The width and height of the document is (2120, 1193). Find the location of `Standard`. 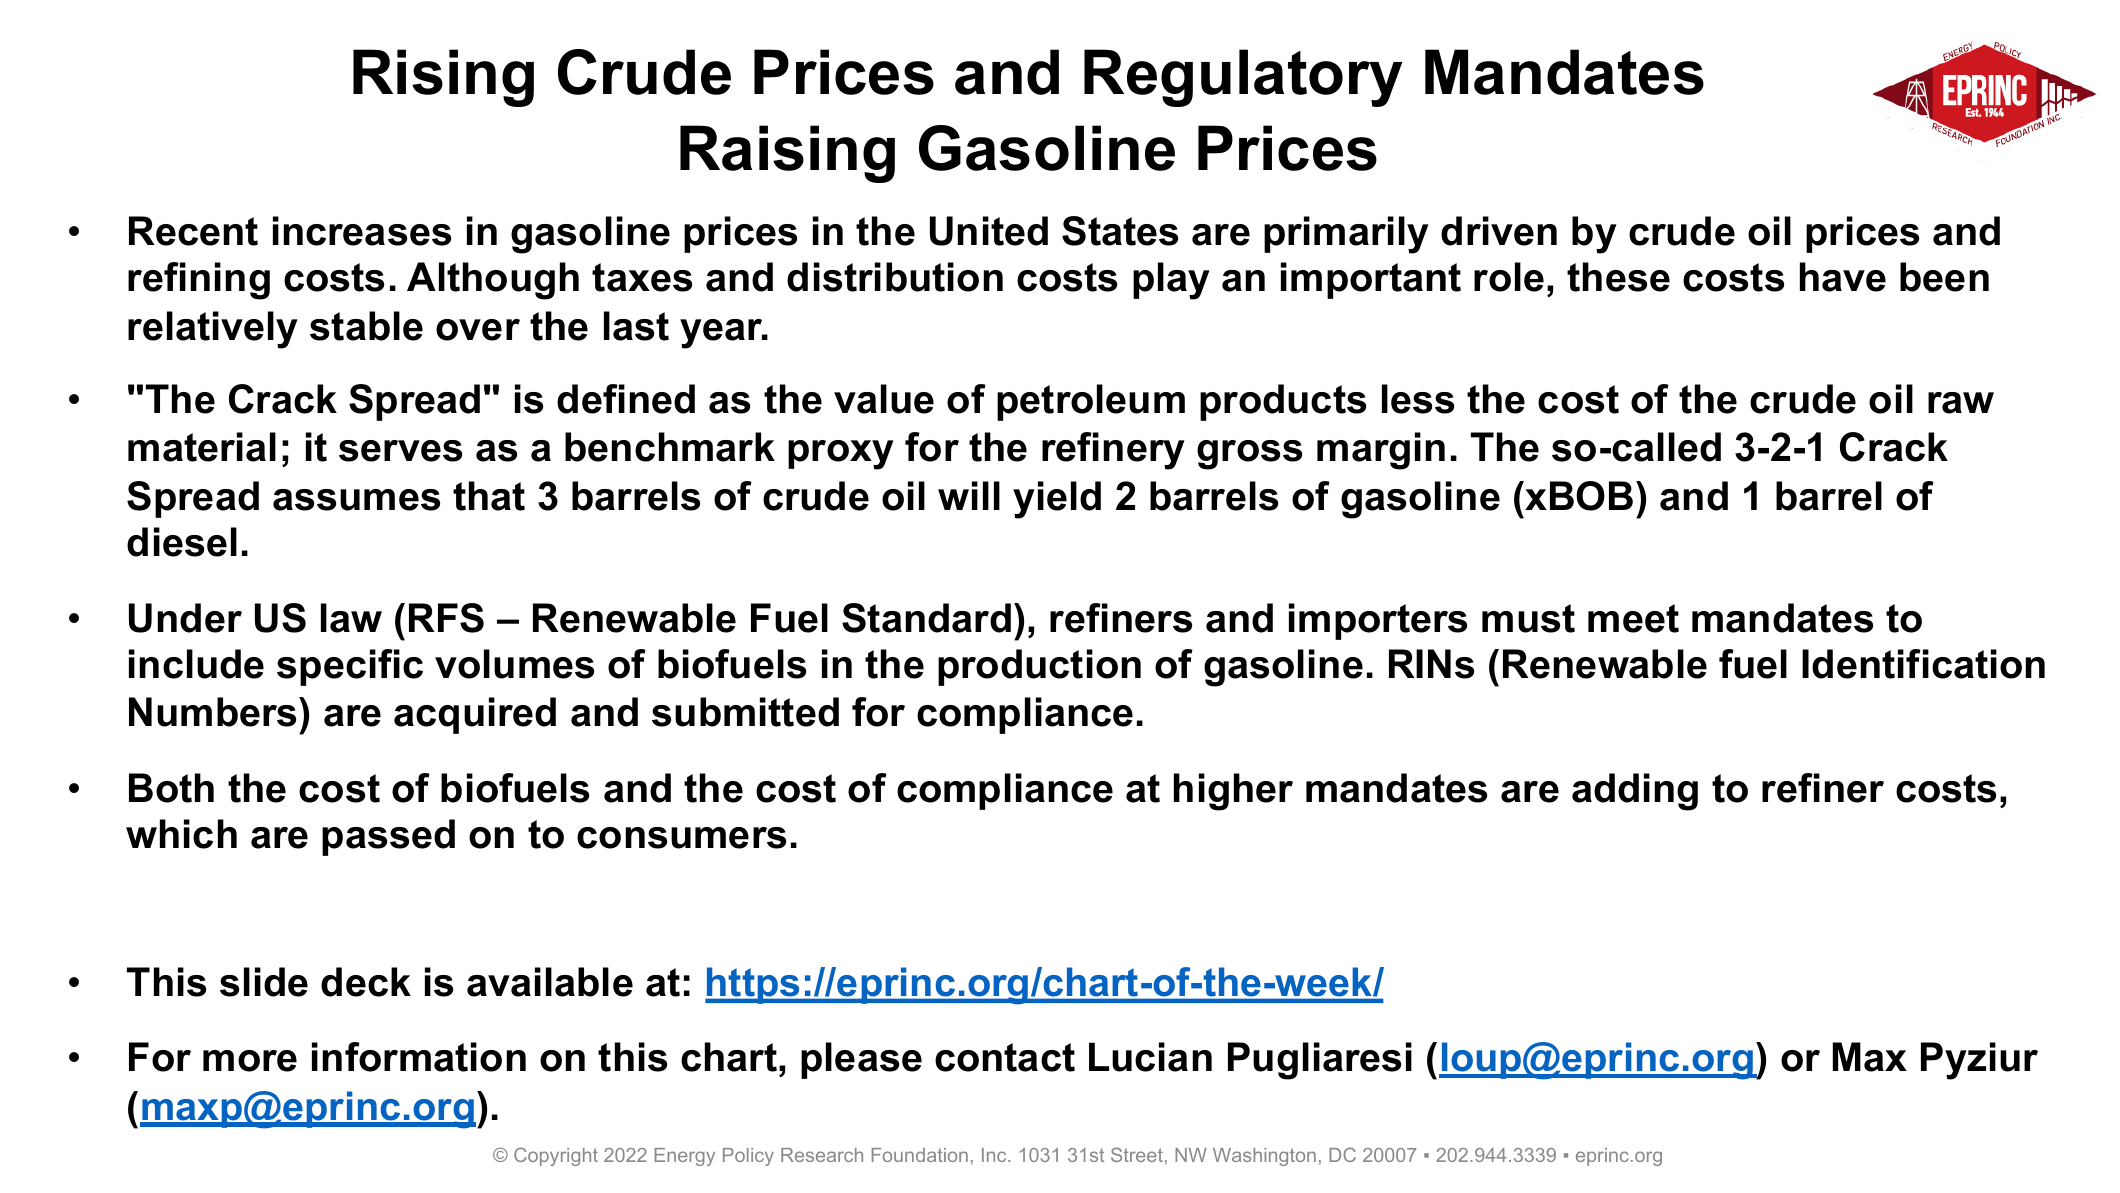

Standard is located at coordinates (926, 618).
